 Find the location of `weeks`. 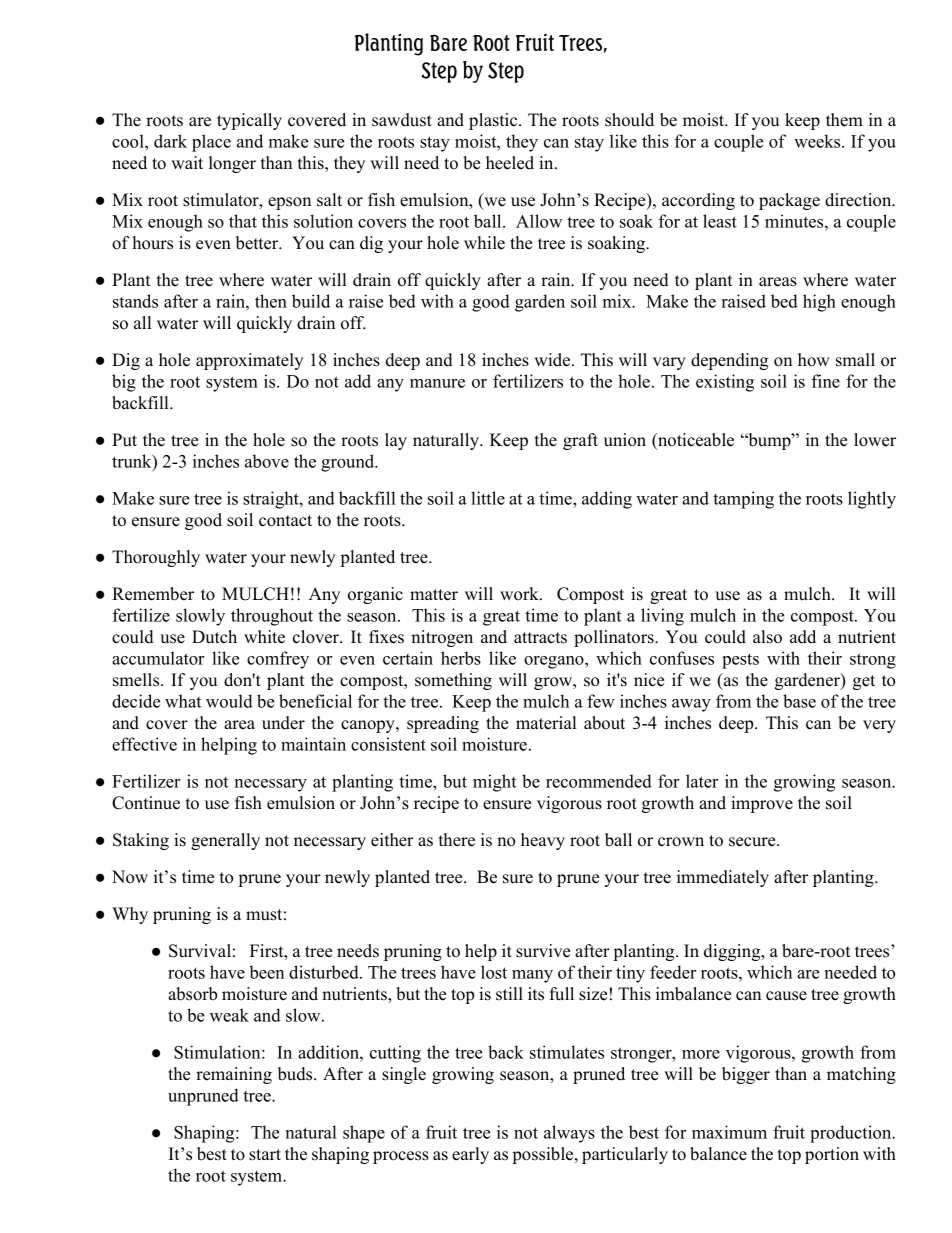

weeks is located at coordinates (818, 141).
